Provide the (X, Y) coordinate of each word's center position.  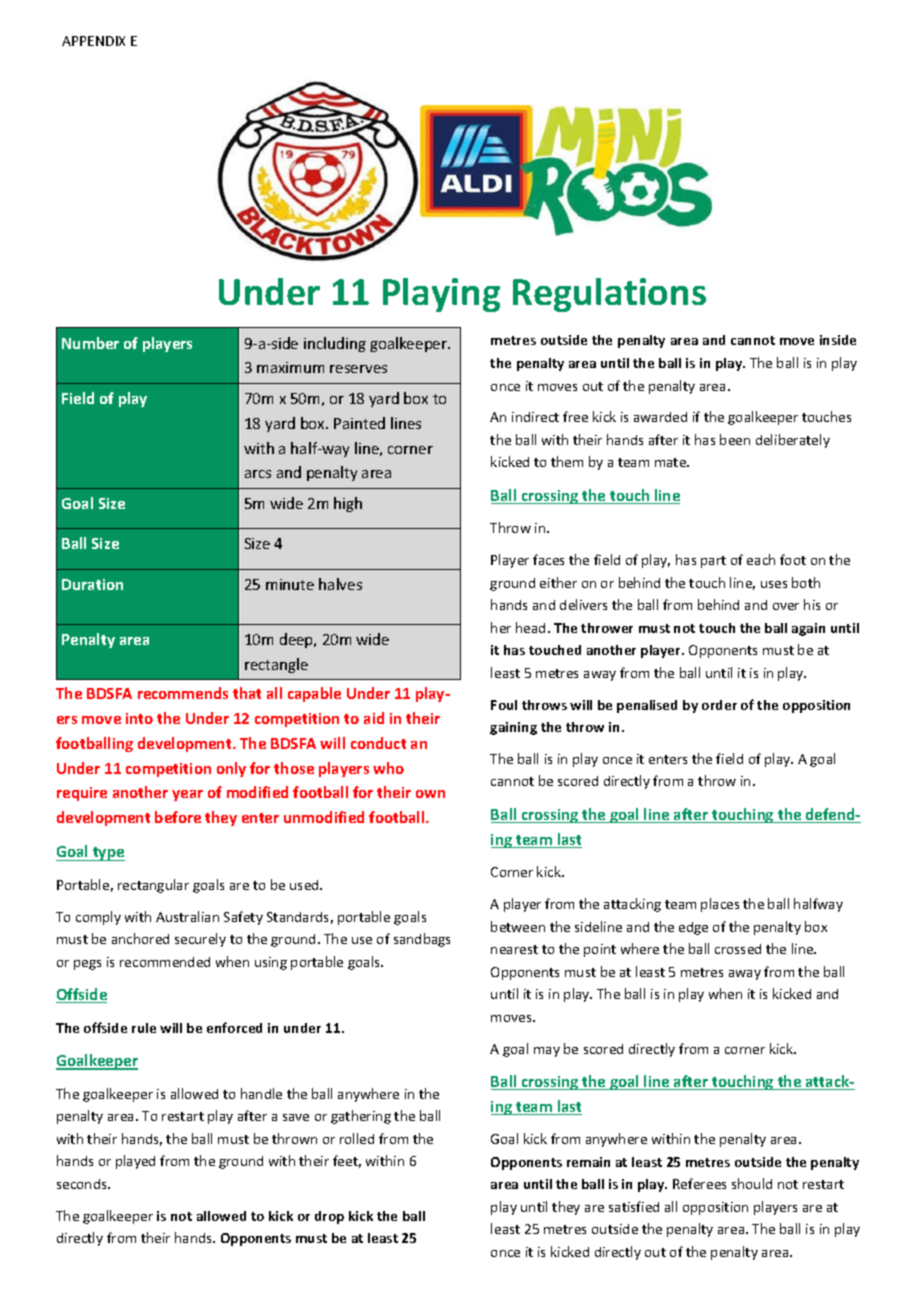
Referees (699, 1183)
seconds (83, 1184)
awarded (660, 417)
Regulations (609, 295)
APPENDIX (93, 41)
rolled (357, 1138)
